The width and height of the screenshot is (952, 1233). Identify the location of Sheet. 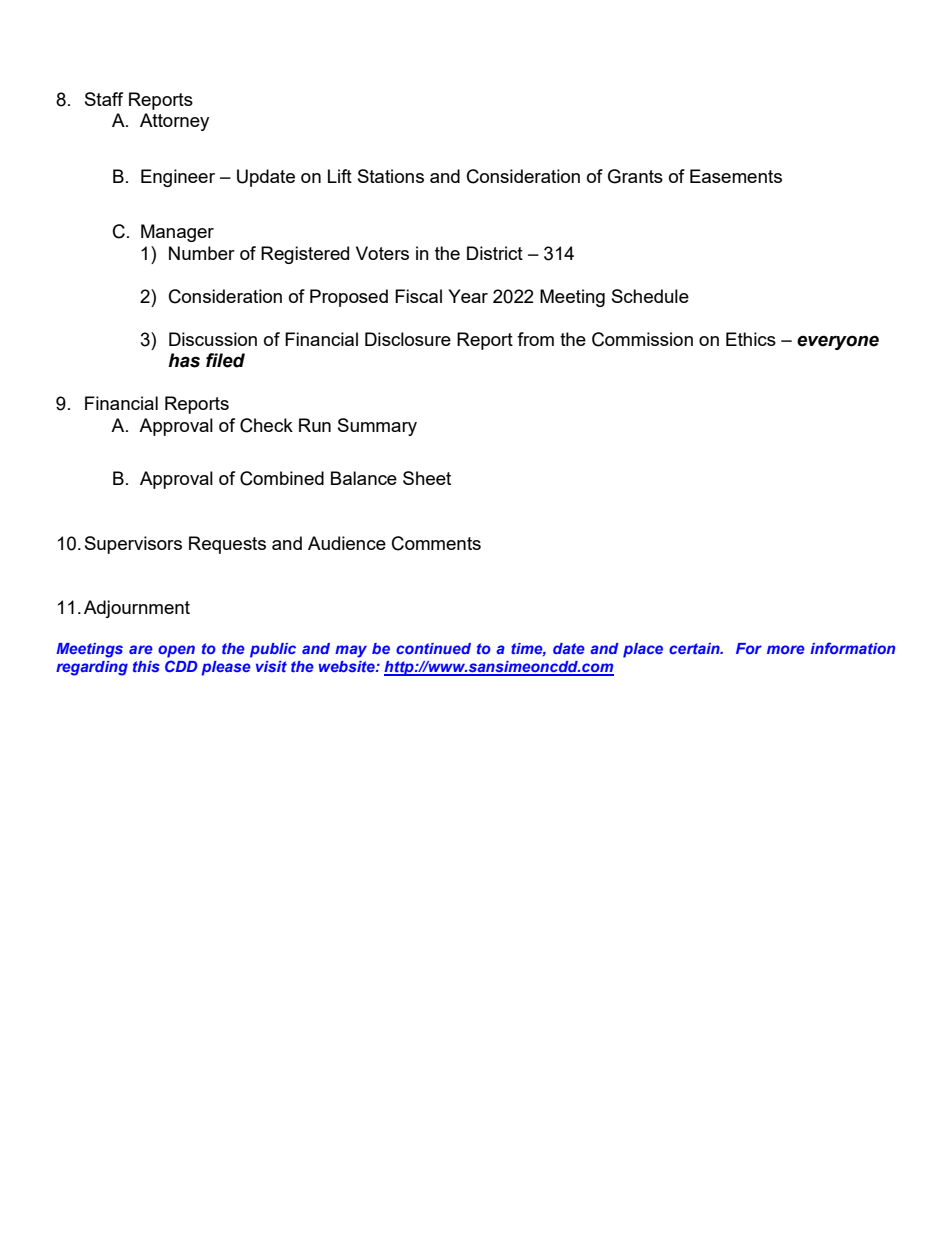
(427, 478).
